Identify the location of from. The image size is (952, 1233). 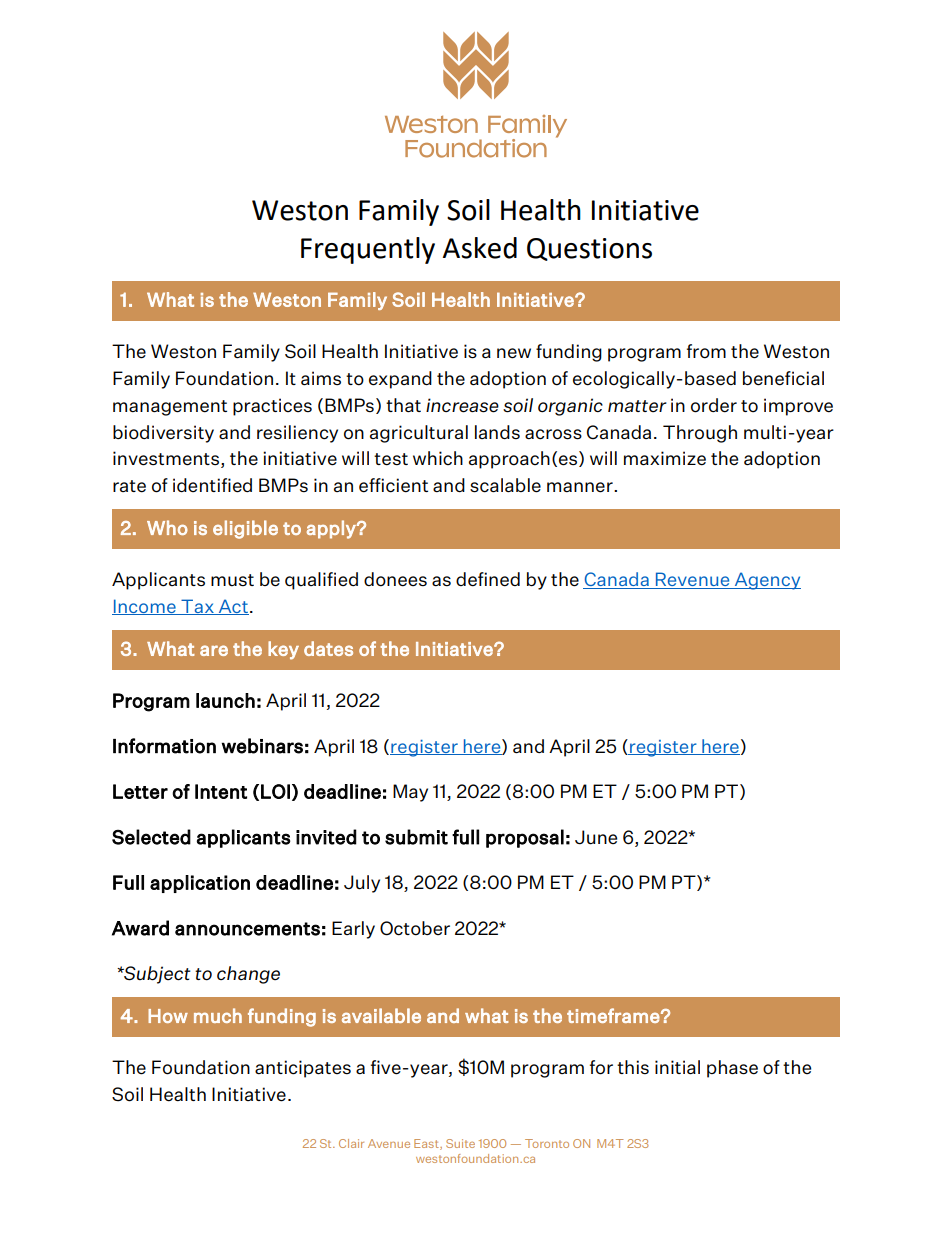
(706, 351).
